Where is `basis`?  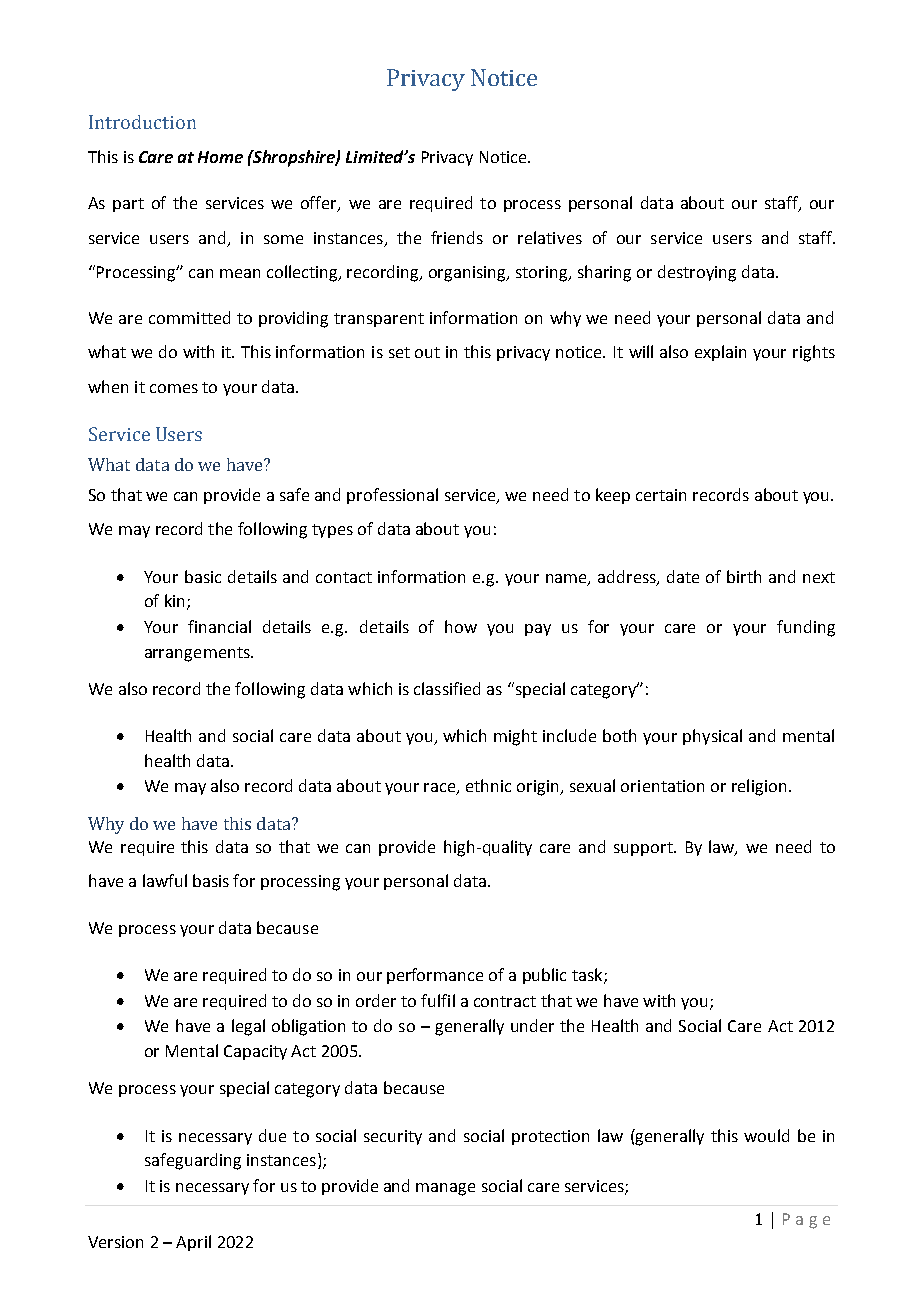 basis is located at coordinates (211, 880).
